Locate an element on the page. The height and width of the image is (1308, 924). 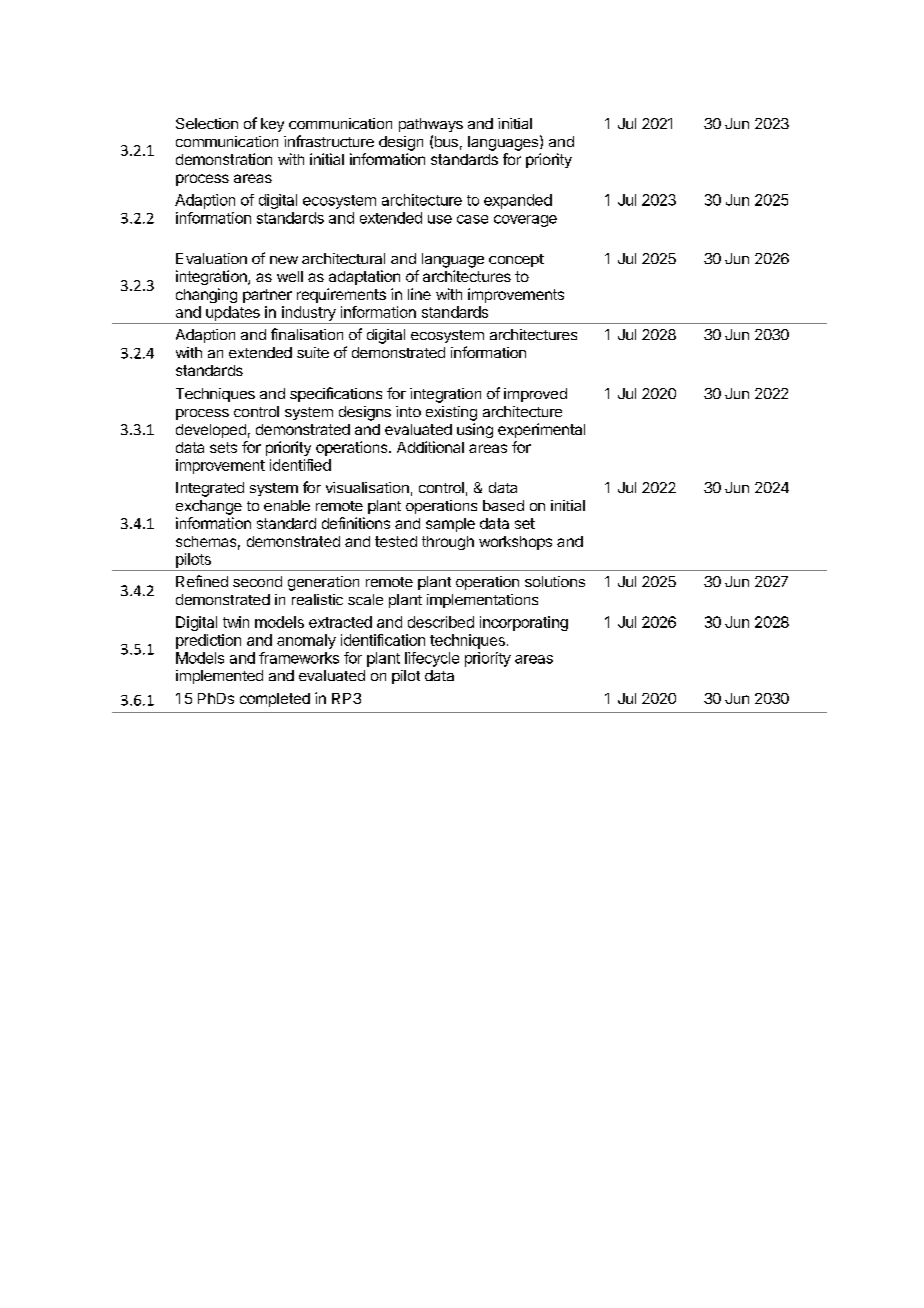
partner is located at coordinates (267, 296).
